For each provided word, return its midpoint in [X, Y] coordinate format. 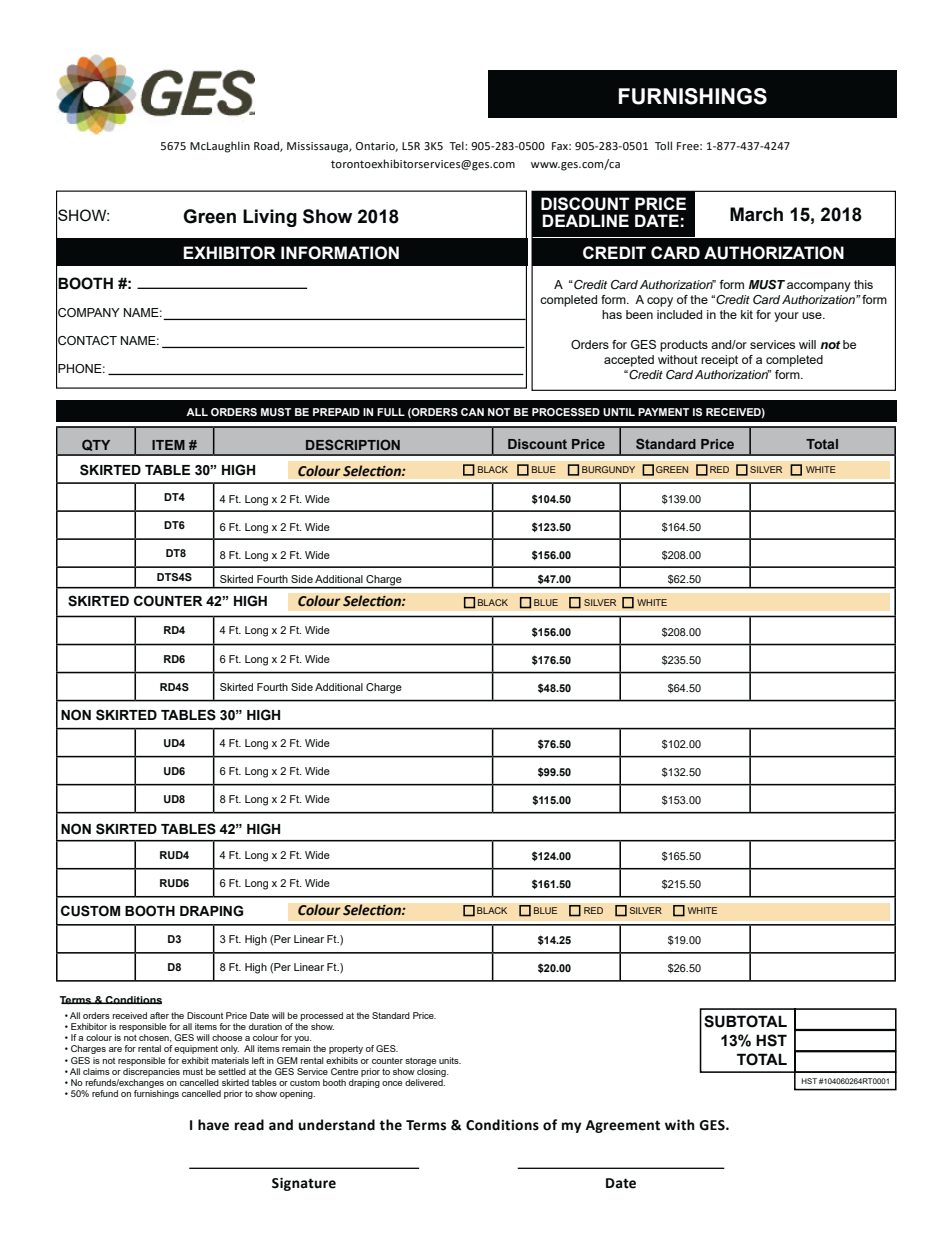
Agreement [623, 1126]
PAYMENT [663, 412]
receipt [719, 361]
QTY [96, 445]
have [213, 1125]
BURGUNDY [608, 469]
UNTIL [619, 412]
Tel [457, 145]
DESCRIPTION [353, 444]
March [756, 214]
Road [267, 146]
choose [227, 1037]
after [159, 1015]
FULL [391, 412]
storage [420, 1061]
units [450, 1060]
